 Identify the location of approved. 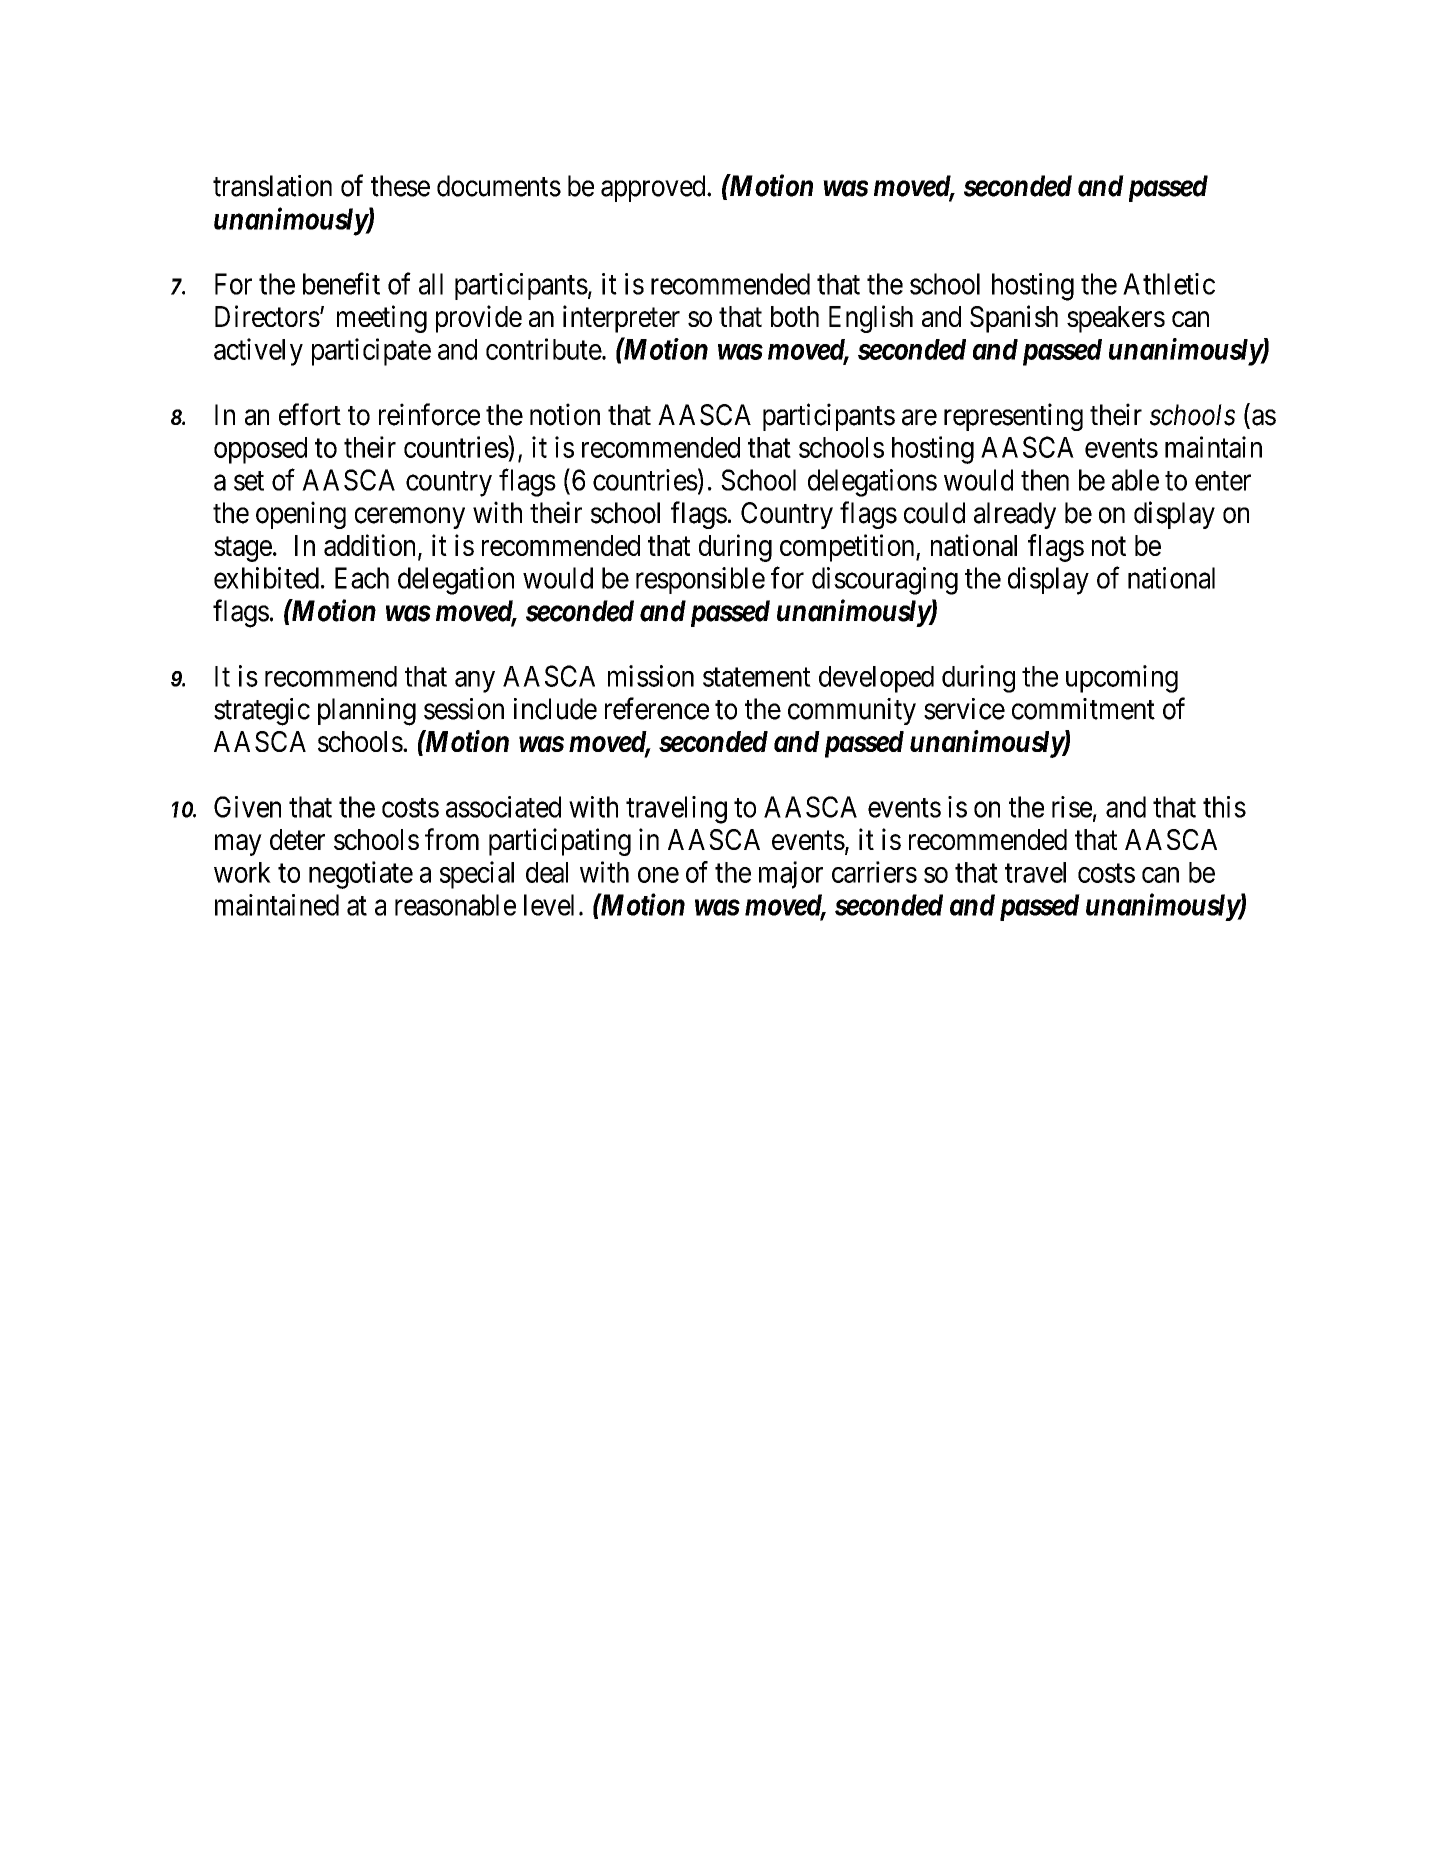
(654, 188).
